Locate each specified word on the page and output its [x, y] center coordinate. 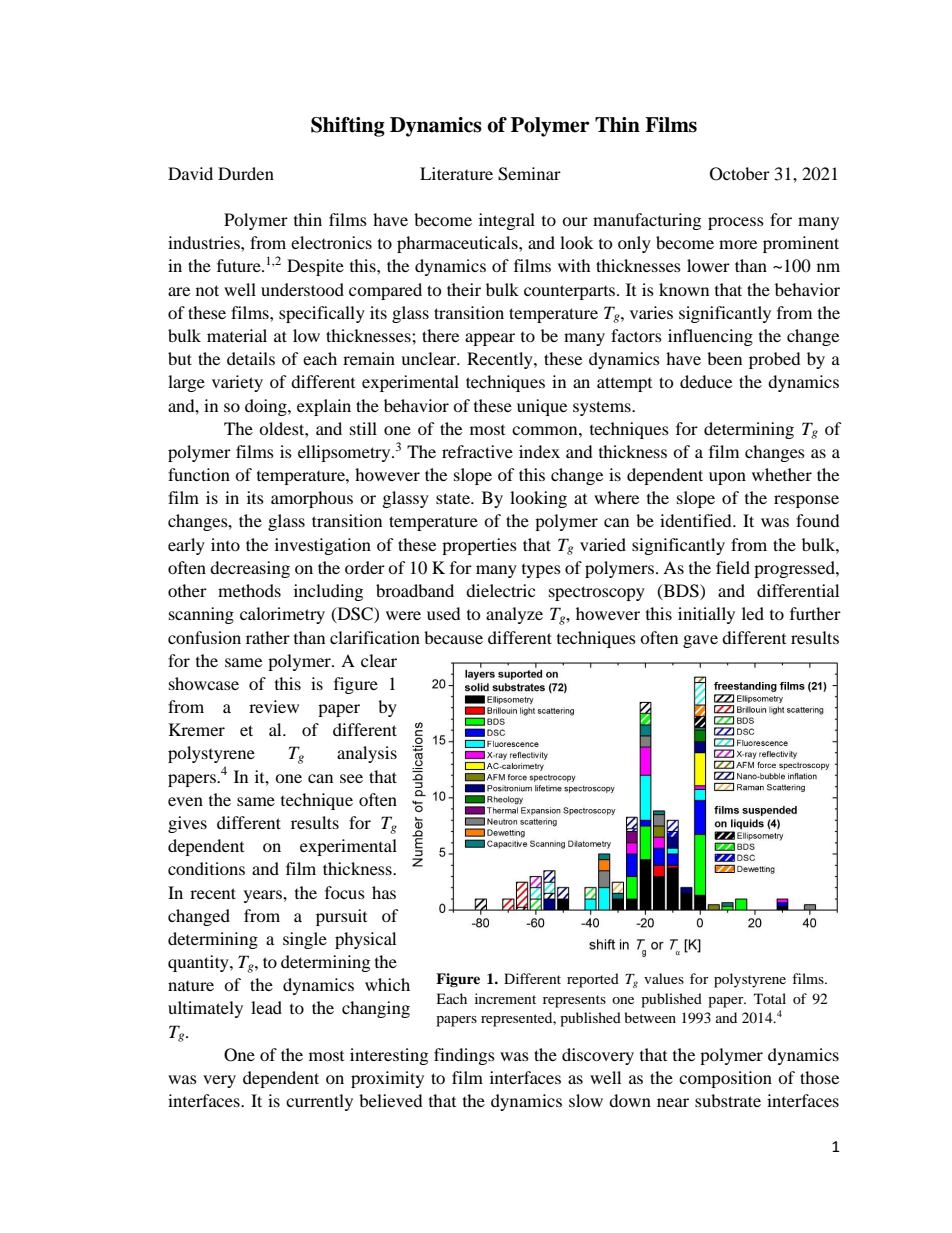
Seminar [529, 174]
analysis [367, 754]
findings [464, 1056]
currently [319, 1102]
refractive [477, 451]
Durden [246, 173]
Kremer [197, 729]
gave [700, 641]
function [199, 474]
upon [727, 478]
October [740, 174]
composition [725, 1079]
